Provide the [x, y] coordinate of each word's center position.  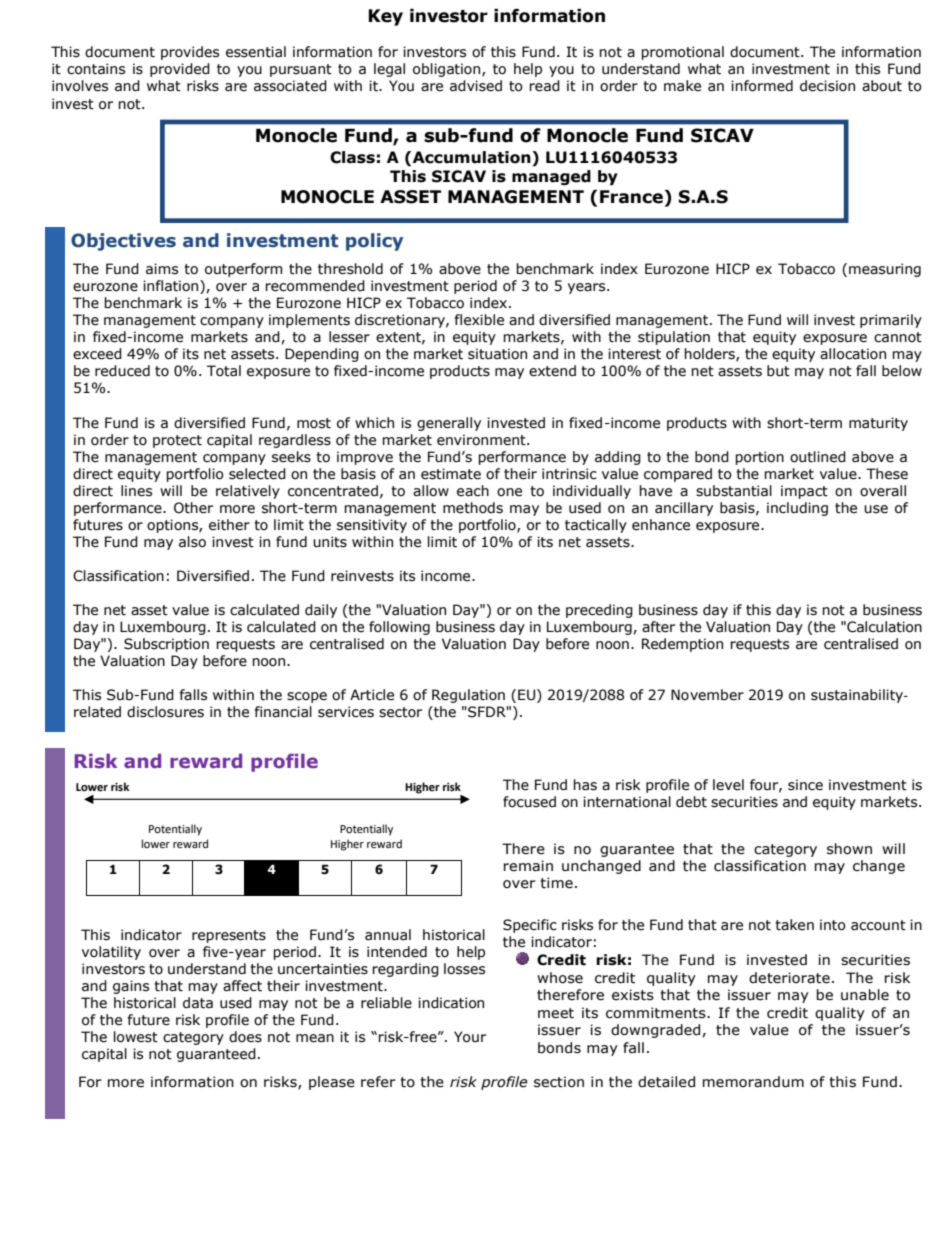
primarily [891, 321]
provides [190, 53]
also [192, 542]
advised [476, 86]
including [797, 509]
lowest [136, 1037]
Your [470, 1037]
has [585, 785]
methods [473, 508]
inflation [172, 287]
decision [827, 86]
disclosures [165, 712]
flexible [479, 320]
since [805, 785]
